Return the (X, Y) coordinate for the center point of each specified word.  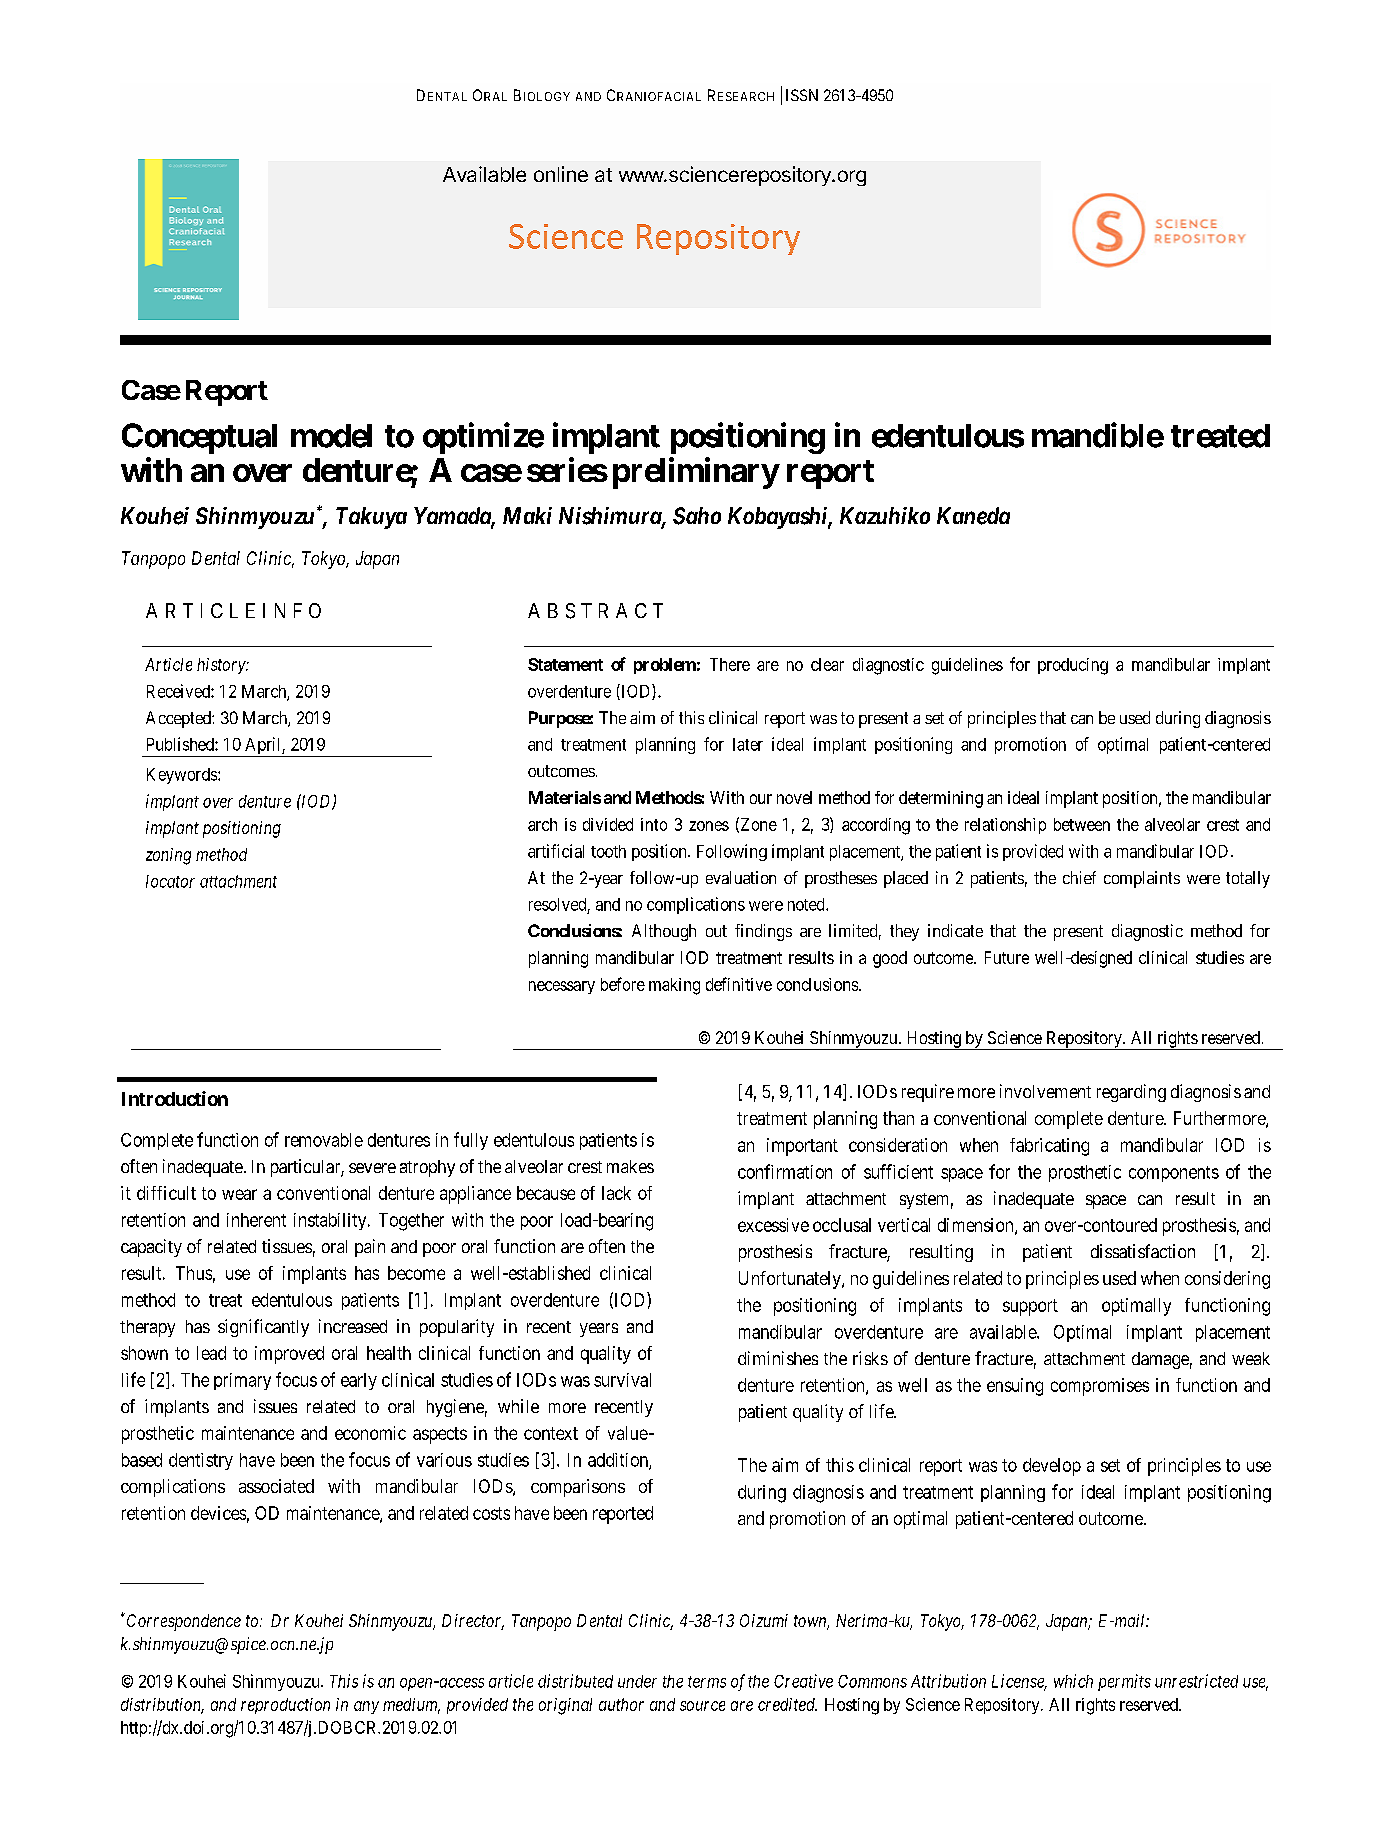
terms (707, 1682)
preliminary (696, 473)
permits (1124, 1682)
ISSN (802, 95)
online (561, 174)
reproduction (285, 1706)
